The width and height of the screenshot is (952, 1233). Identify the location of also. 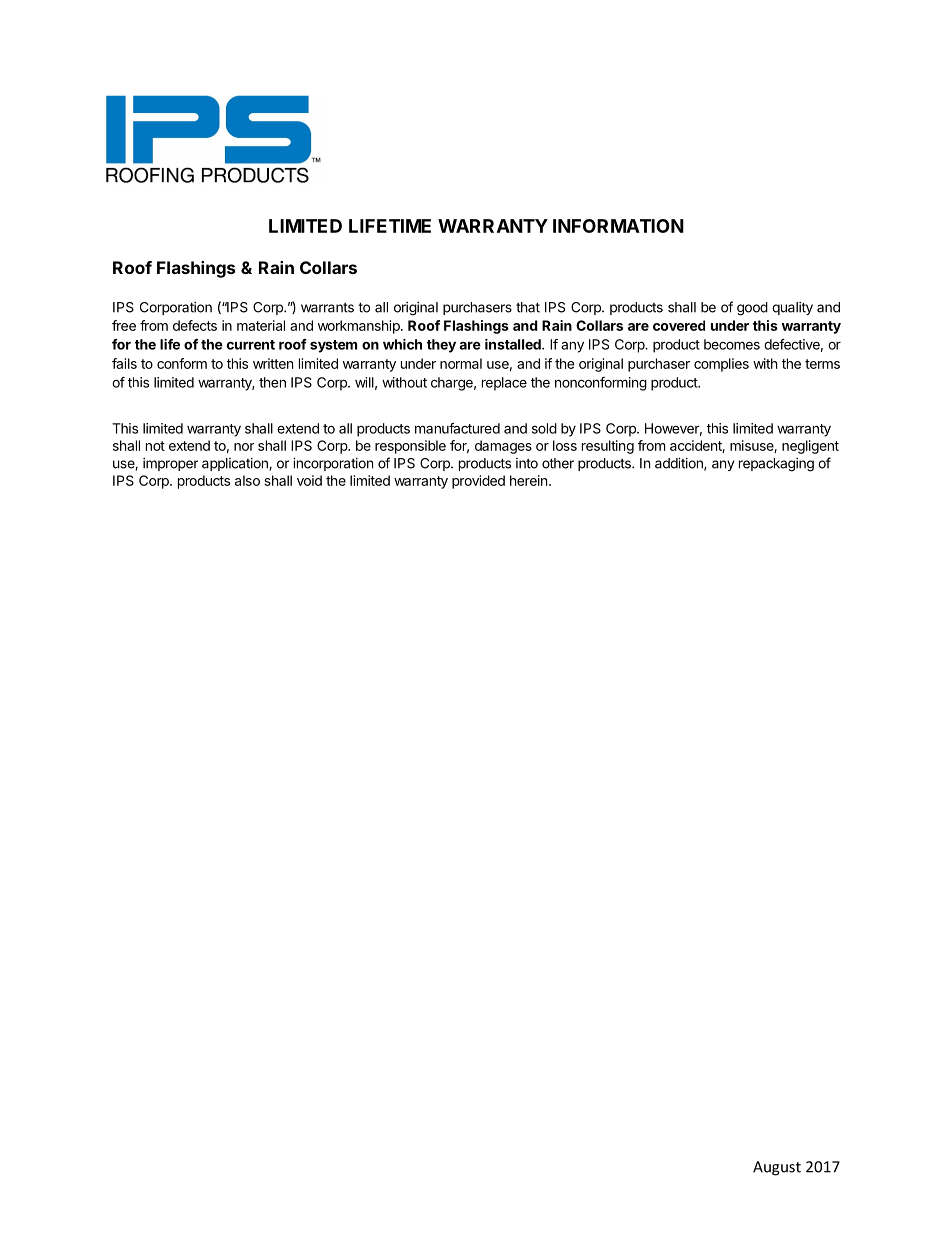
(247, 480).
